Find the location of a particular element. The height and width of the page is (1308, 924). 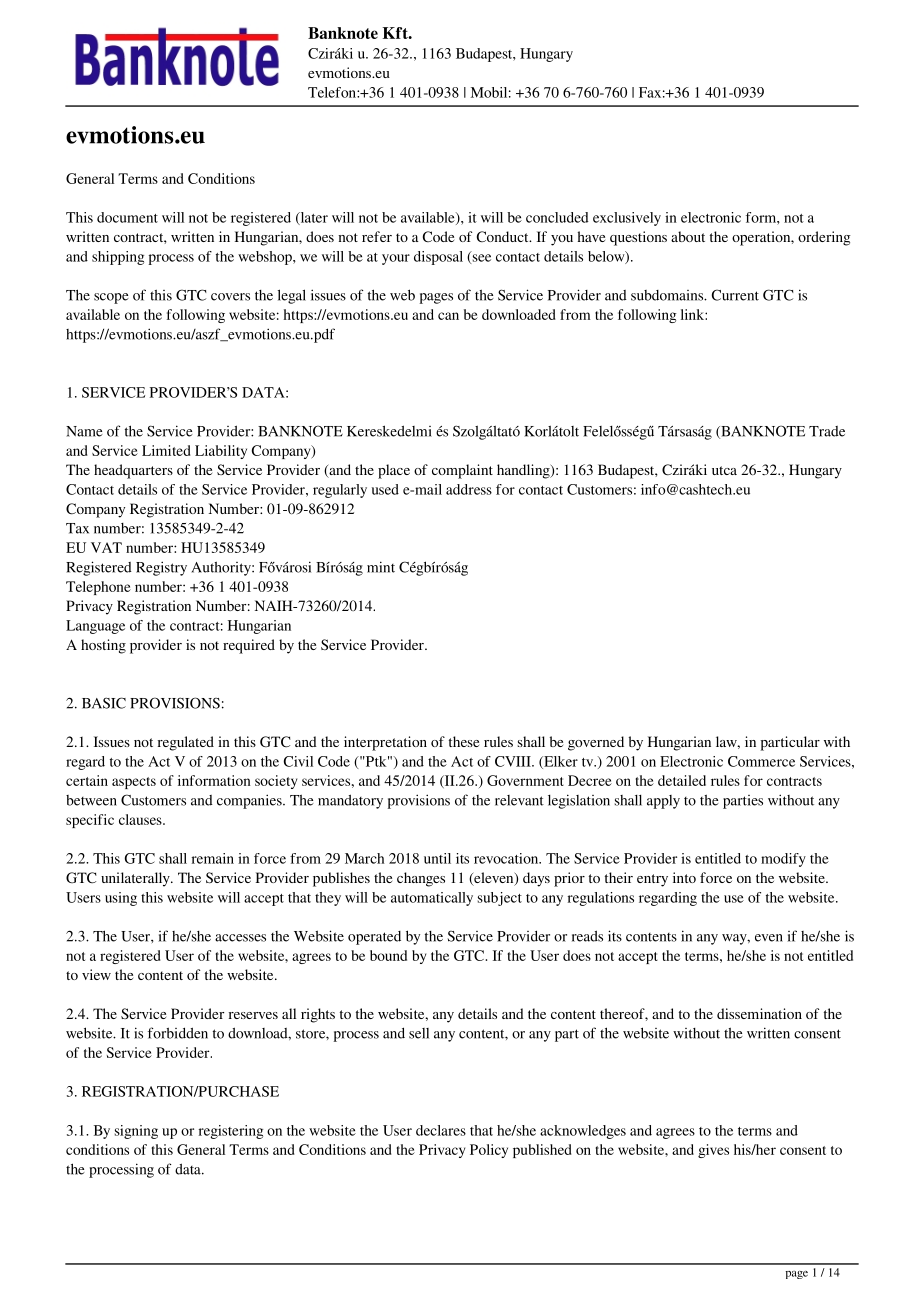

shipping is located at coordinates (118, 258).
